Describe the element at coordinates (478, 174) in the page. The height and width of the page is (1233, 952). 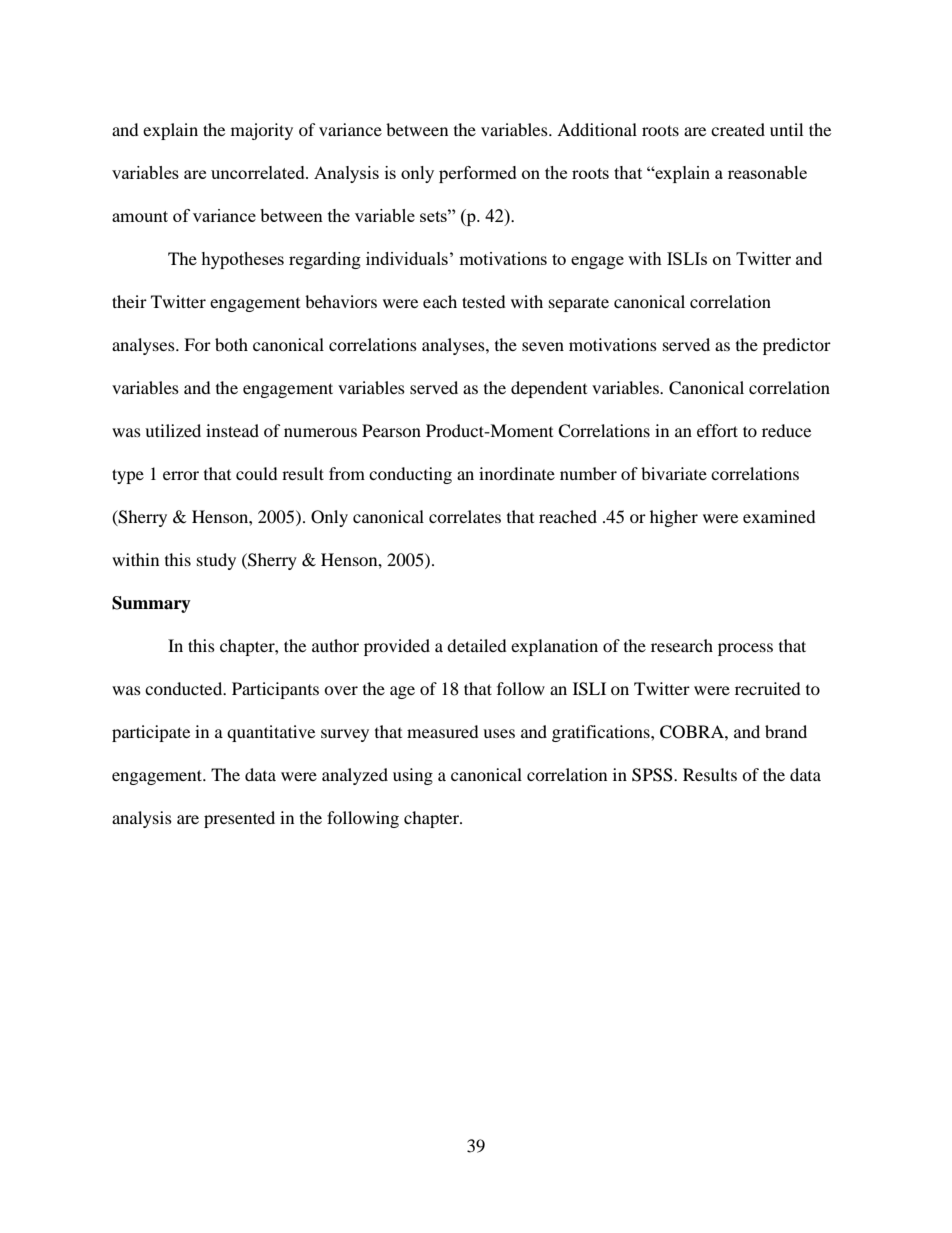
I see `performed` at that location.
